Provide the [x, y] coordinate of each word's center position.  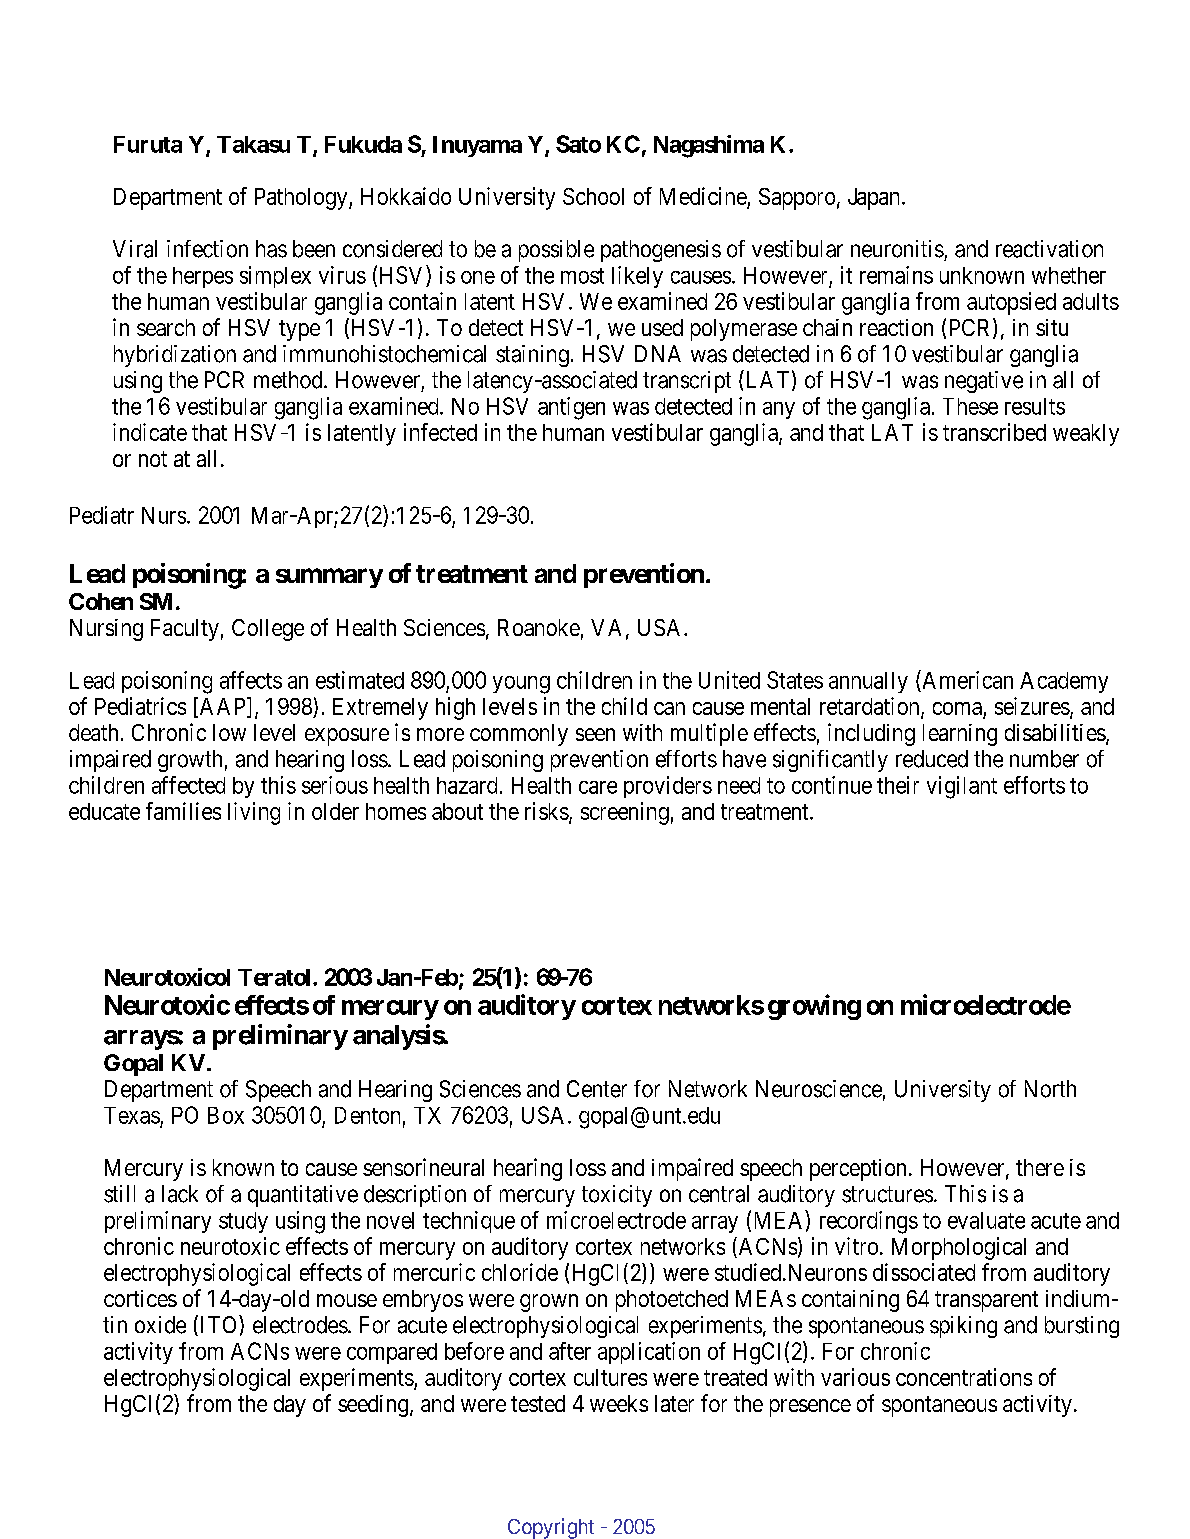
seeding [373, 1406]
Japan [875, 199]
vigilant [962, 787]
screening [625, 813]
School [593, 196]
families [183, 811]
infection [207, 249]
